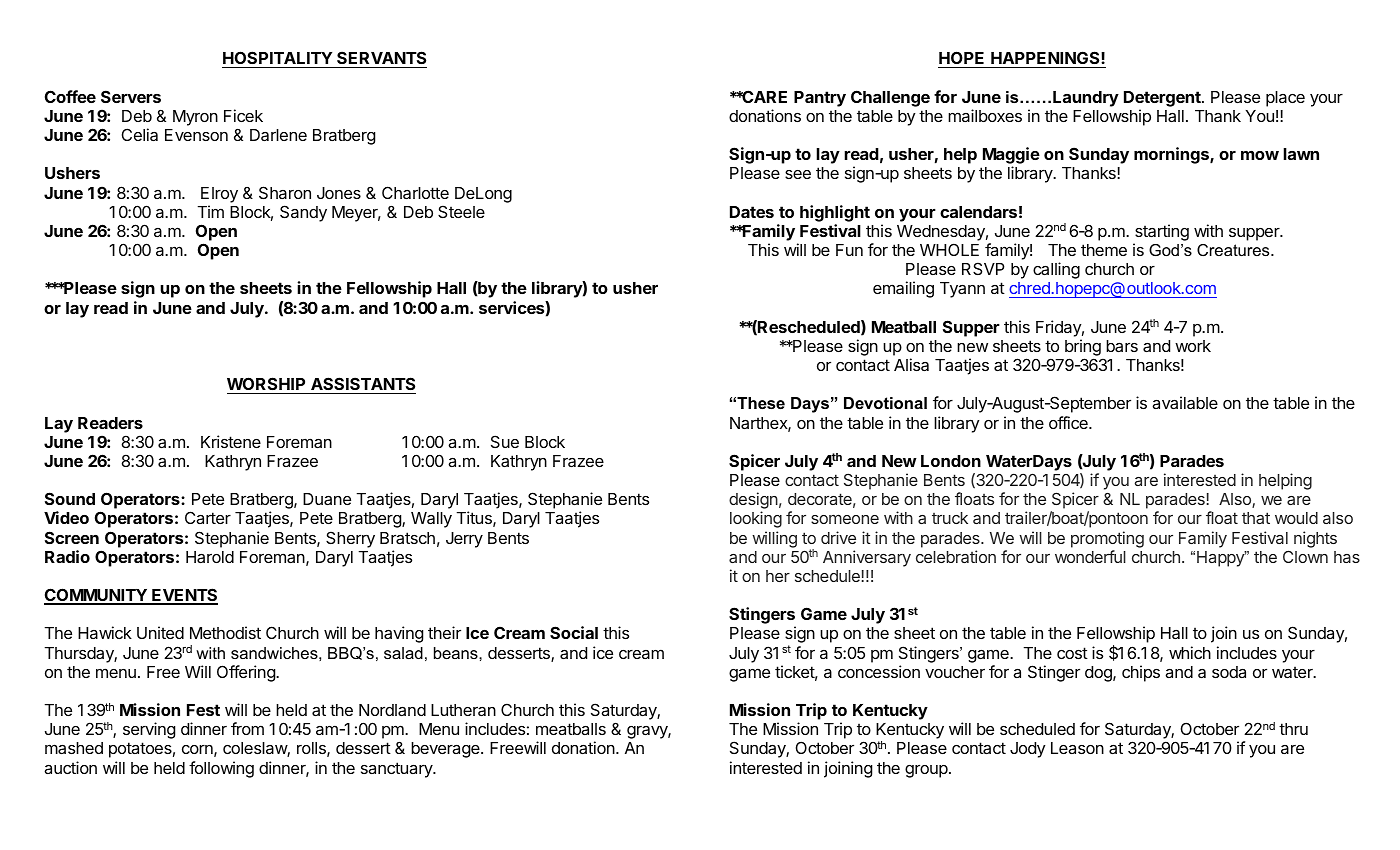 This screenshot has height=850, width=1400. What do you see at coordinates (885, 403) in the screenshot?
I see `Devotional` at bounding box center [885, 403].
